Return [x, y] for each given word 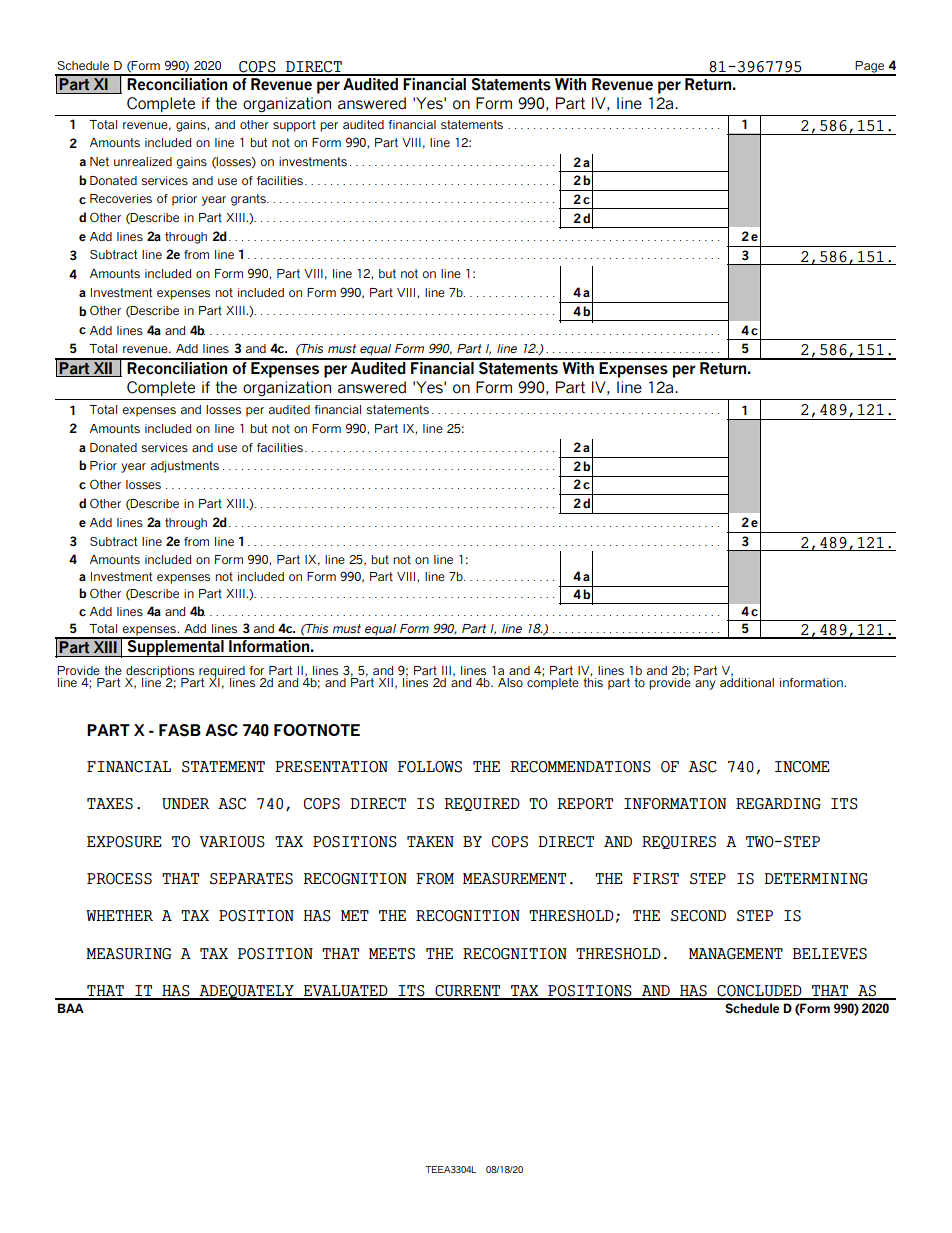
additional [747, 681]
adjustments [185, 467]
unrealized [143, 161]
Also [510, 682]
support [294, 126]
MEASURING [128, 954]
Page [870, 68]
